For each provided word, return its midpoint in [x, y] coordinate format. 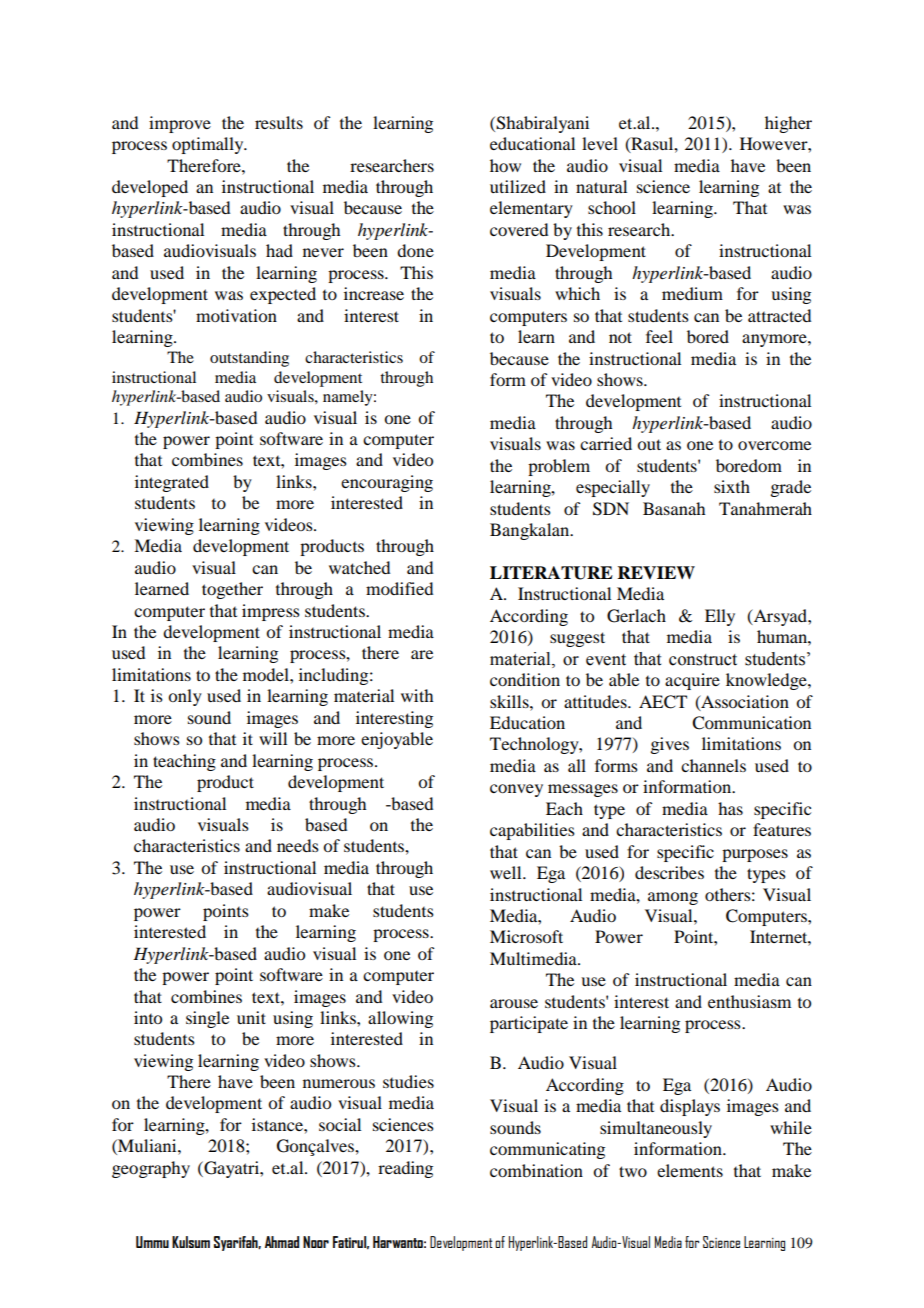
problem [559, 467]
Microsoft [526, 936]
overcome [774, 445]
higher [788, 124]
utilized [518, 186]
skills [510, 701]
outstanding [249, 359]
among [673, 898]
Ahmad [282, 1242]
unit [251, 1017]
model [267, 674]
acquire [692, 681]
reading [405, 1169]
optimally [209, 145]
